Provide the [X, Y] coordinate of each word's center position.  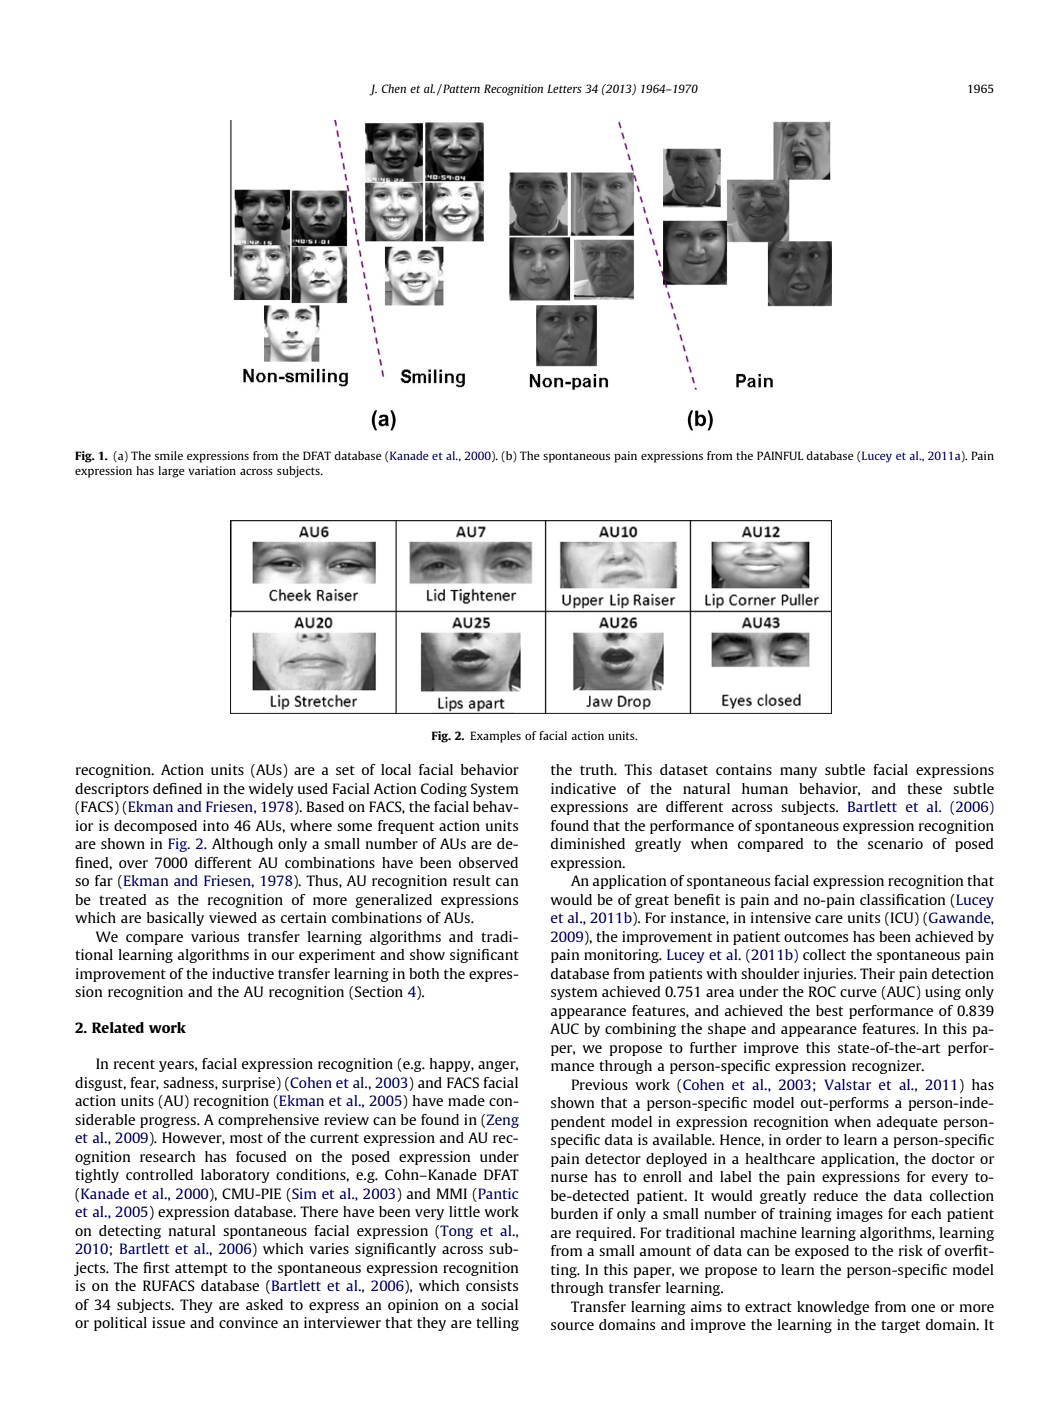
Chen [394, 88]
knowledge [833, 1308]
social [499, 1304]
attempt [201, 1269]
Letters [564, 88]
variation [212, 470]
